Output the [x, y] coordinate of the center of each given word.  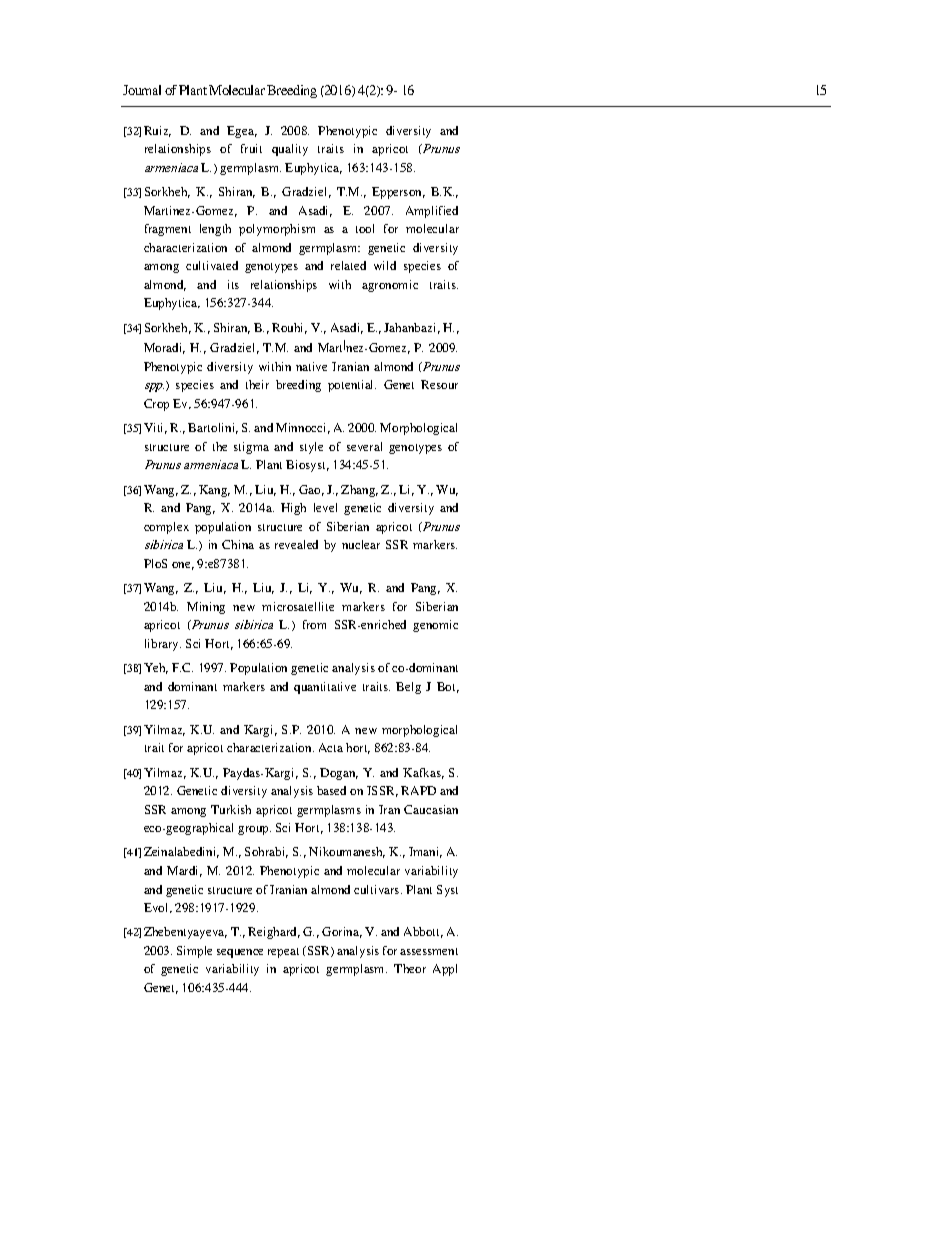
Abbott [423, 932]
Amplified [432, 212]
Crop [156, 405]
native [311, 366]
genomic [435, 626]
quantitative [325, 688]
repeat [283, 953]
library [163, 645]
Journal [142, 90]
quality [290, 150]
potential [352, 386]
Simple [194, 952]
